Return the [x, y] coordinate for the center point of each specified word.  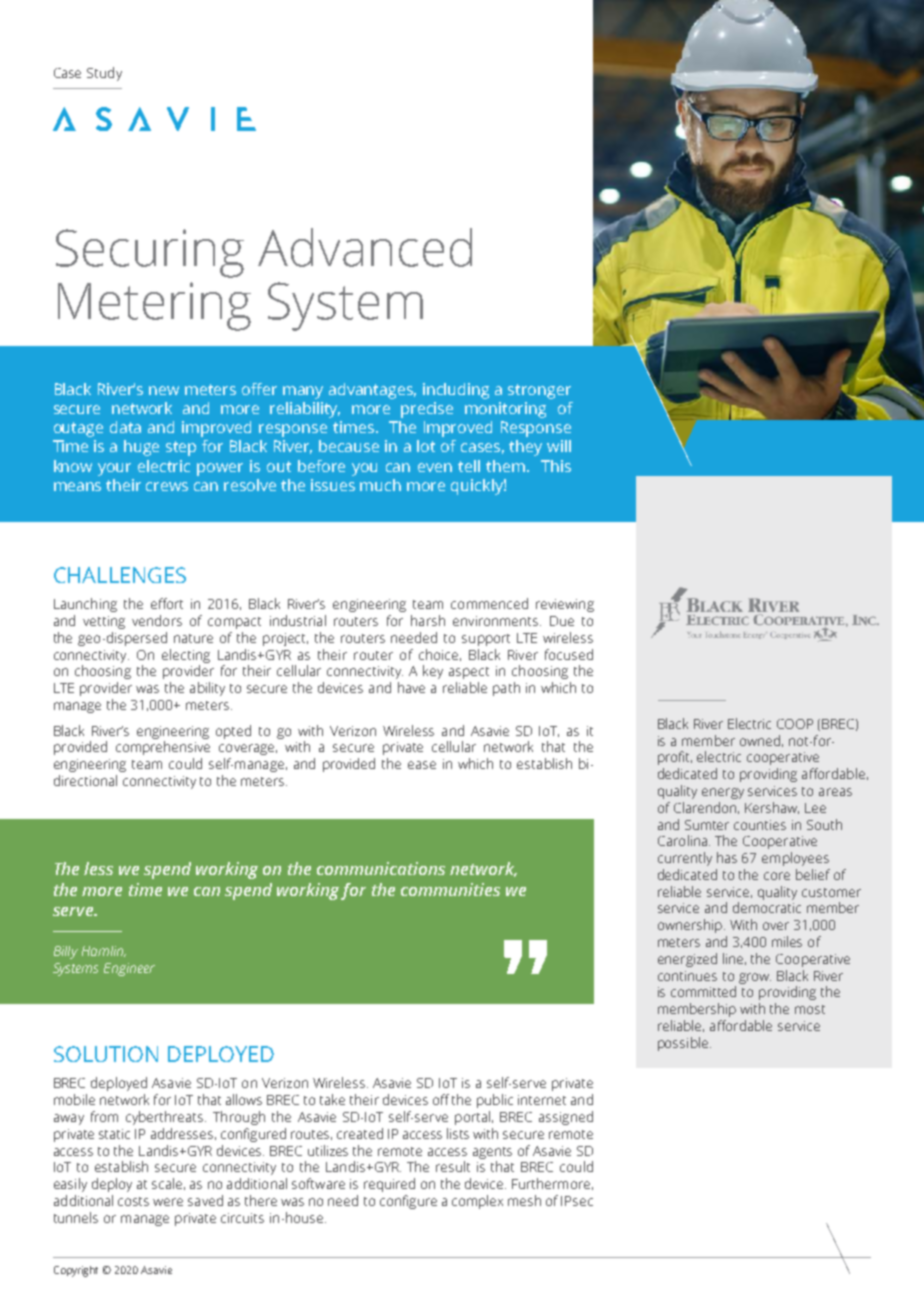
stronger [539, 391]
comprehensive [163, 748]
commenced [489, 603]
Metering [154, 306]
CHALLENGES [120, 575]
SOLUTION [106, 1054]
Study [104, 74]
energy [723, 793]
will [559, 446]
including [456, 391]
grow [755, 978]
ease [422, 765]
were [168, 1202]
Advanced [365, 247]
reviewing [565, 605]
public [495, 1101]
